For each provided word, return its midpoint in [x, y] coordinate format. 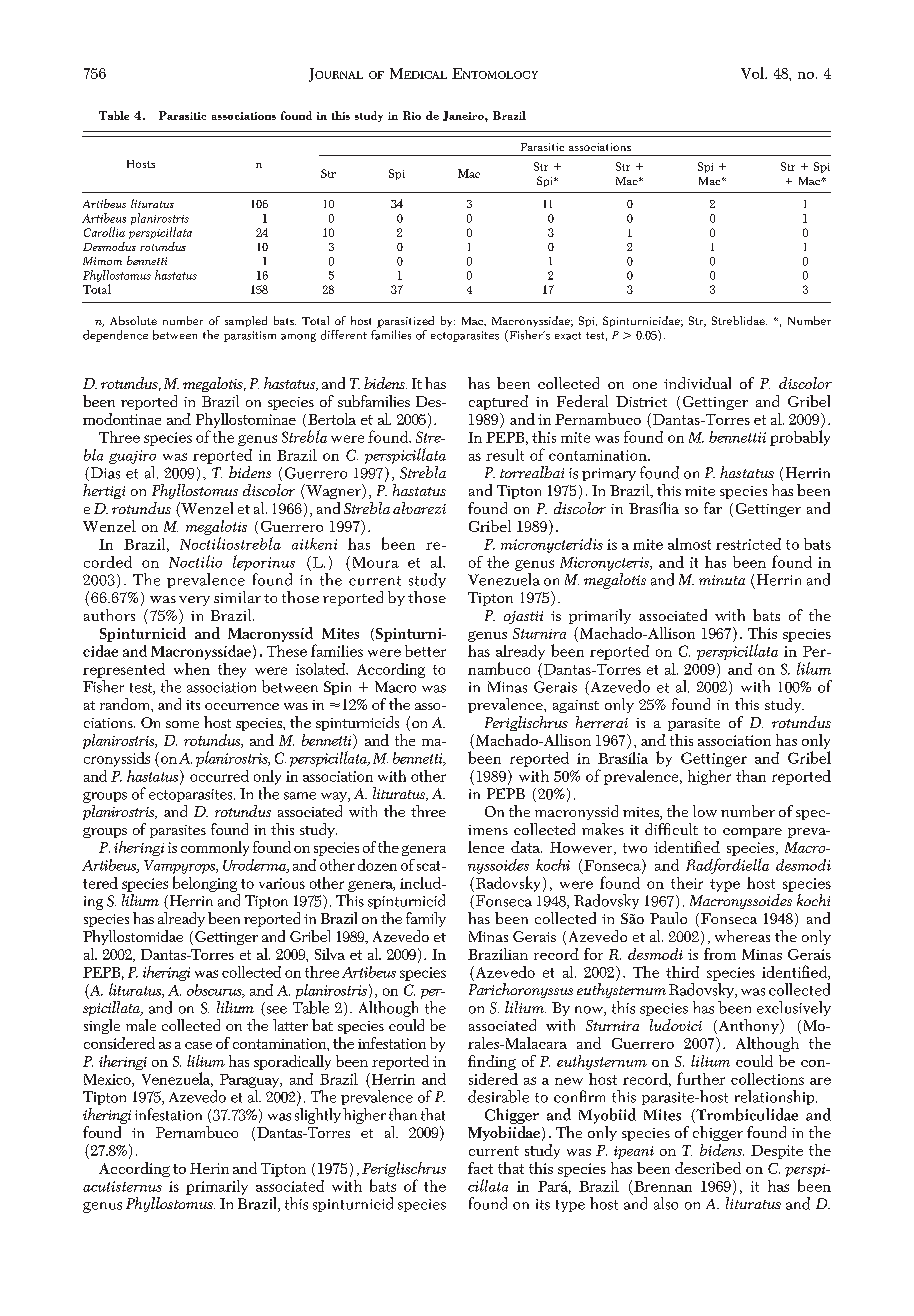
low [705, 811]
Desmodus [109, 246]
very [194, 601]
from [720, 954]
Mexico [108, 1080]
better [425, 651]
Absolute [133, 320]
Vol [754, 73]
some [182, 724]
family [426, 919]
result [505, 455]
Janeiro [464, 116]
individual [697, 383]
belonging [205, 884]
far [713, 508]
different [344, 335]
